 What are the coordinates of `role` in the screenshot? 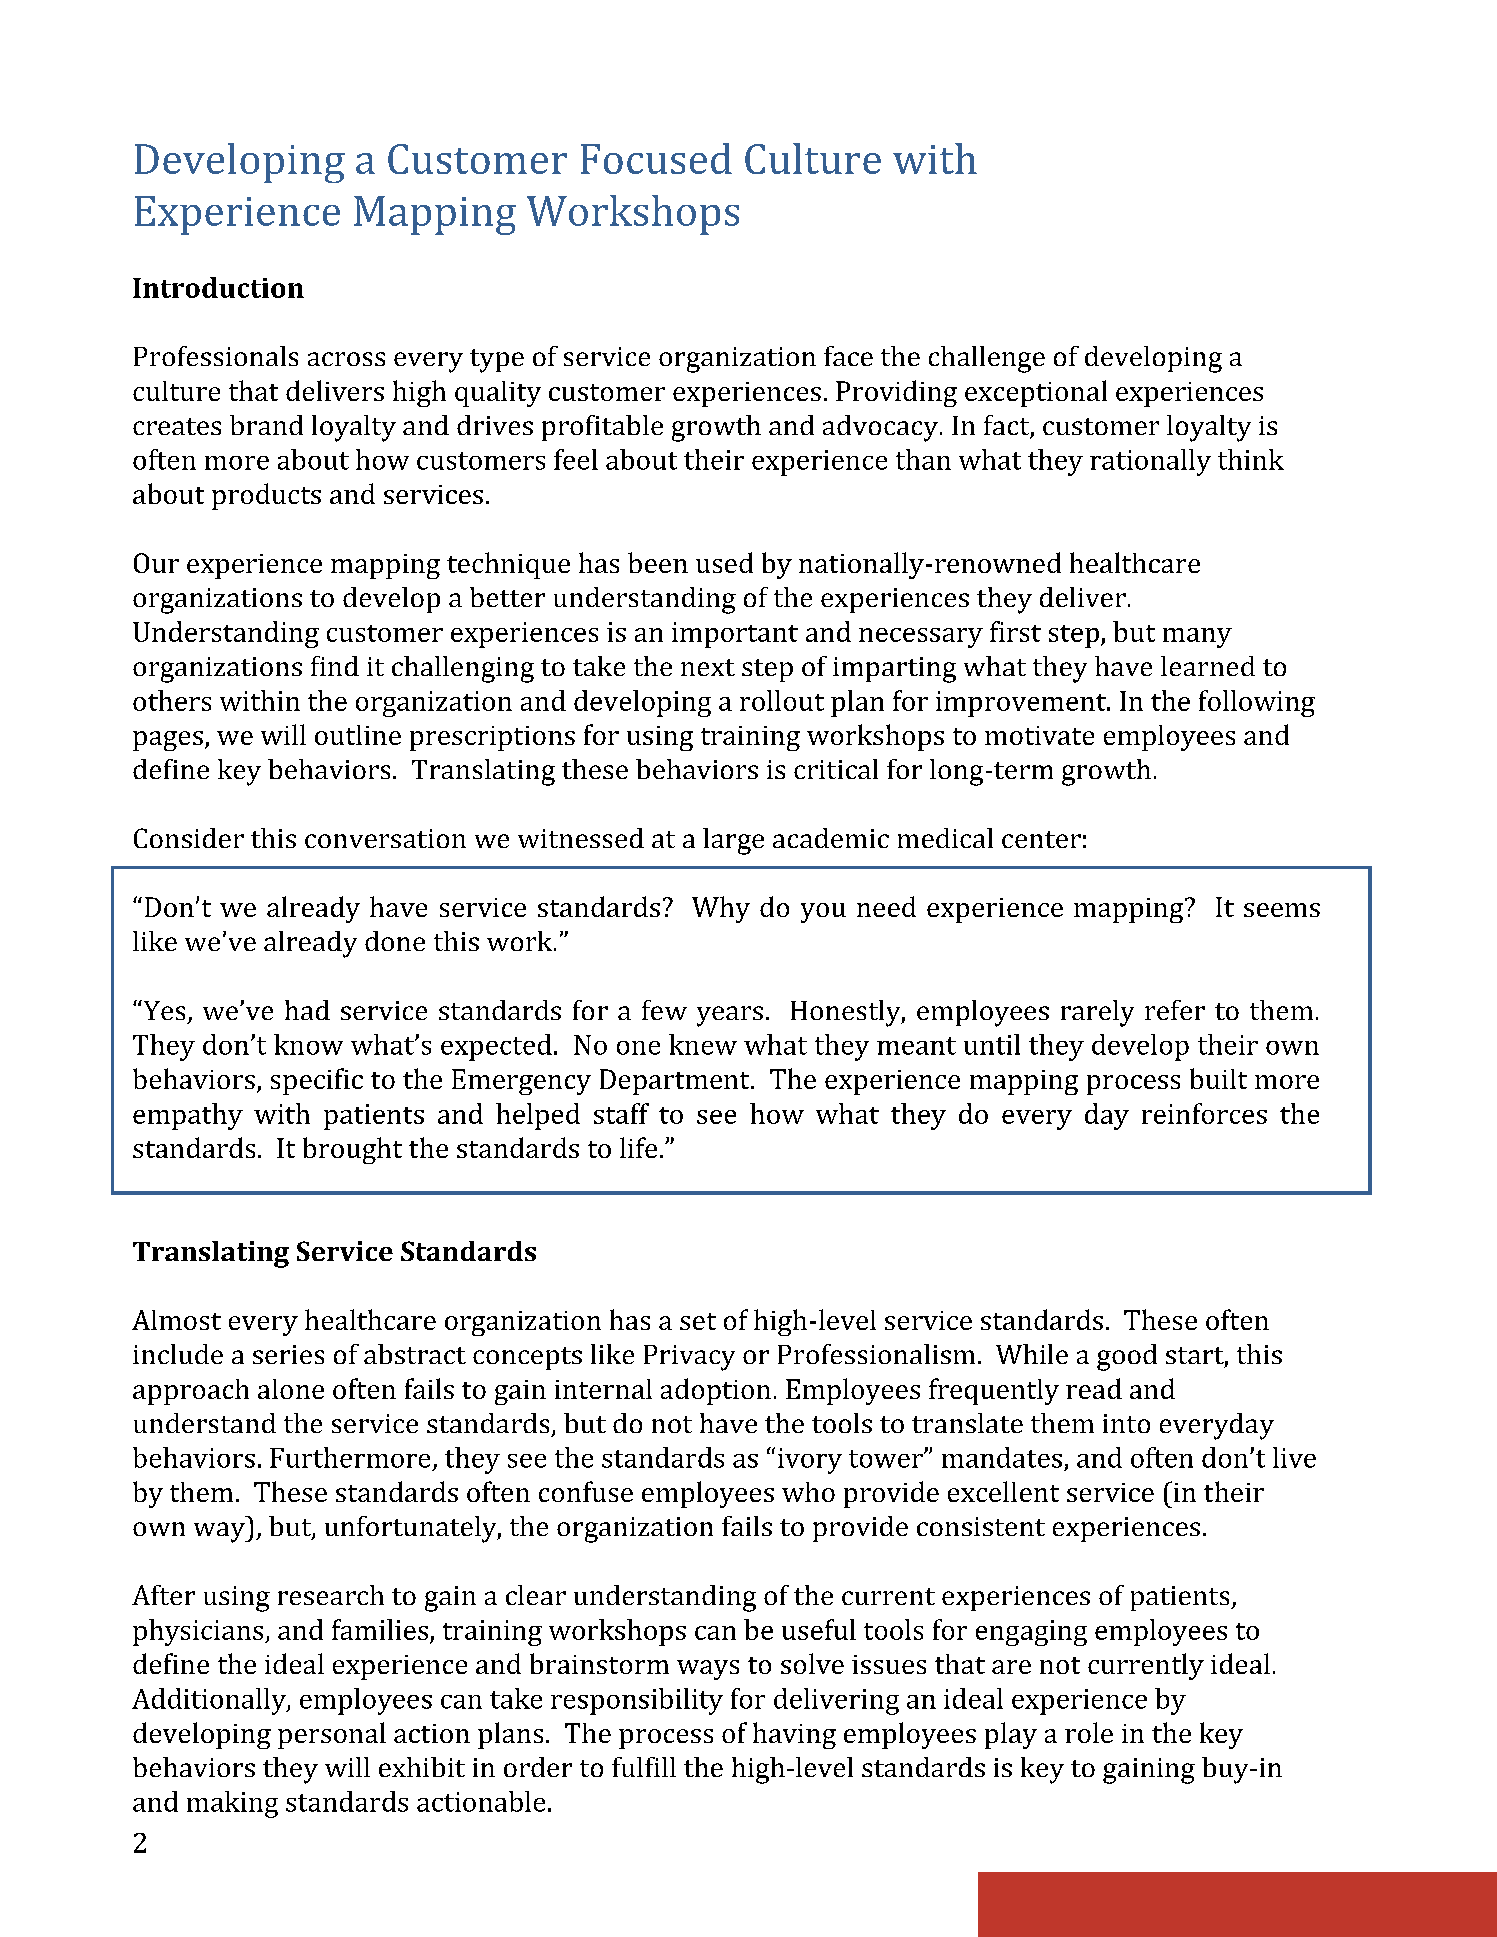 It's located at (1089, 1732).
